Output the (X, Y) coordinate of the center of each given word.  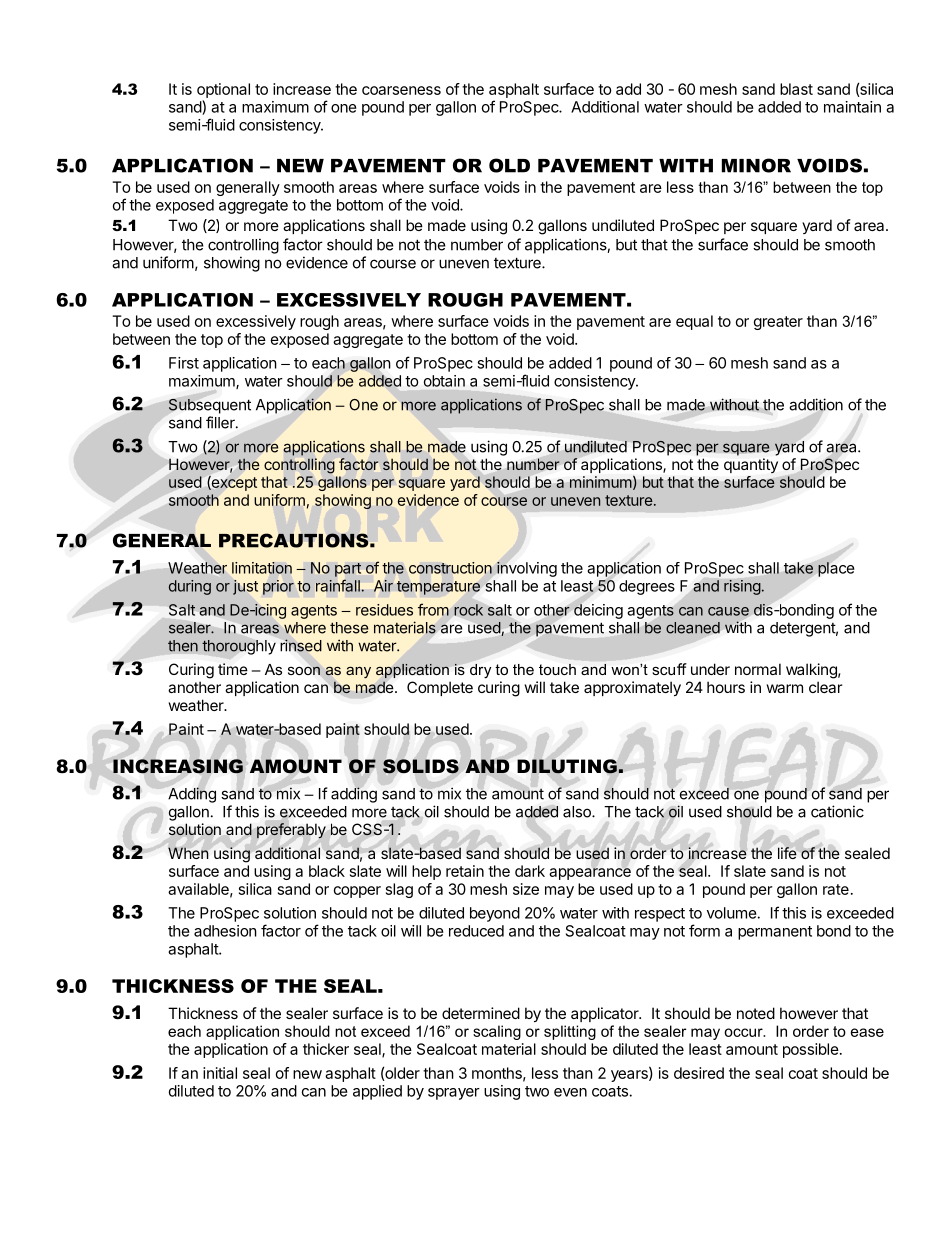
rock (468, 610)
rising (742, 587)
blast (796, 89)
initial (220, 1073)
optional (223, 90)
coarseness (401, 90)
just (245, 587)
